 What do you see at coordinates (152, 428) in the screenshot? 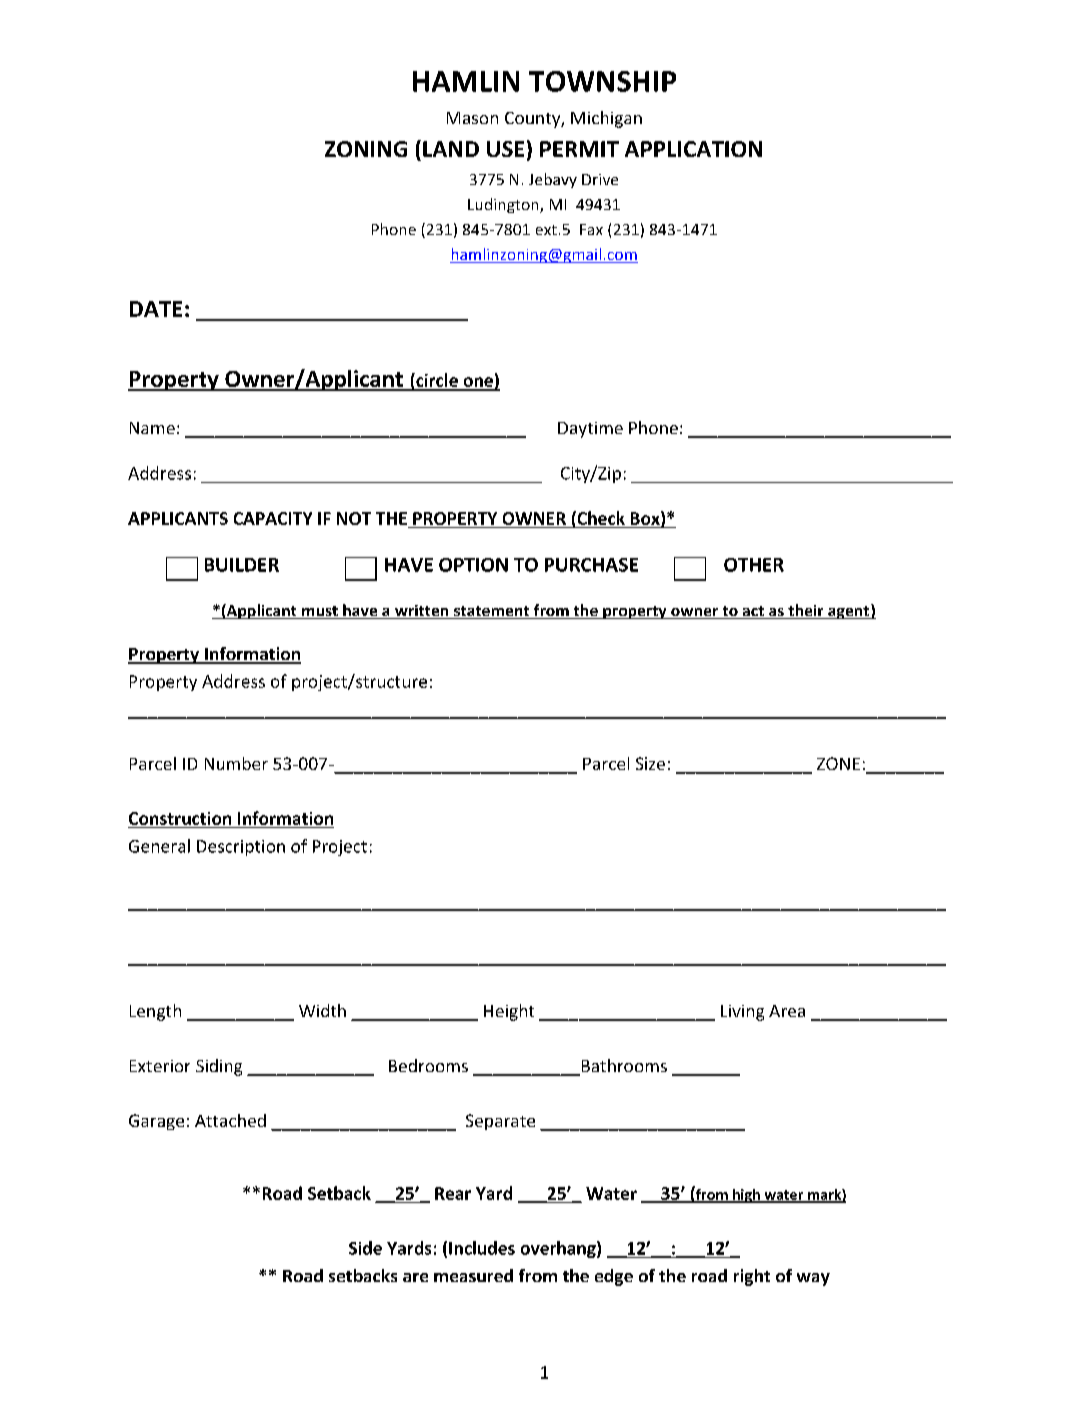
I see `Name` at bounding box center [152, 428].
